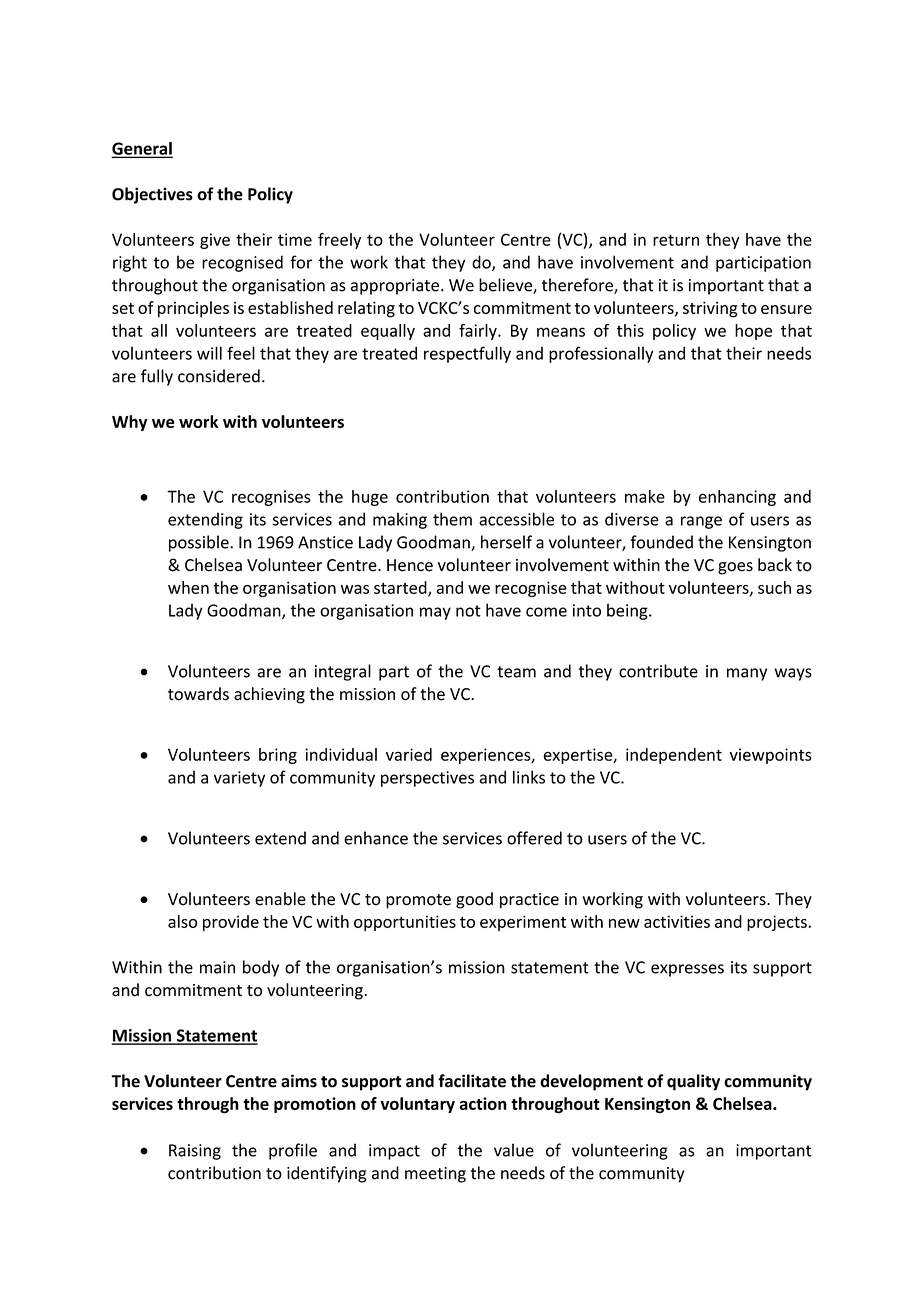  Describe the element at coordinates (195, 1152) in the screenshot. I see `Raising` at that location.
